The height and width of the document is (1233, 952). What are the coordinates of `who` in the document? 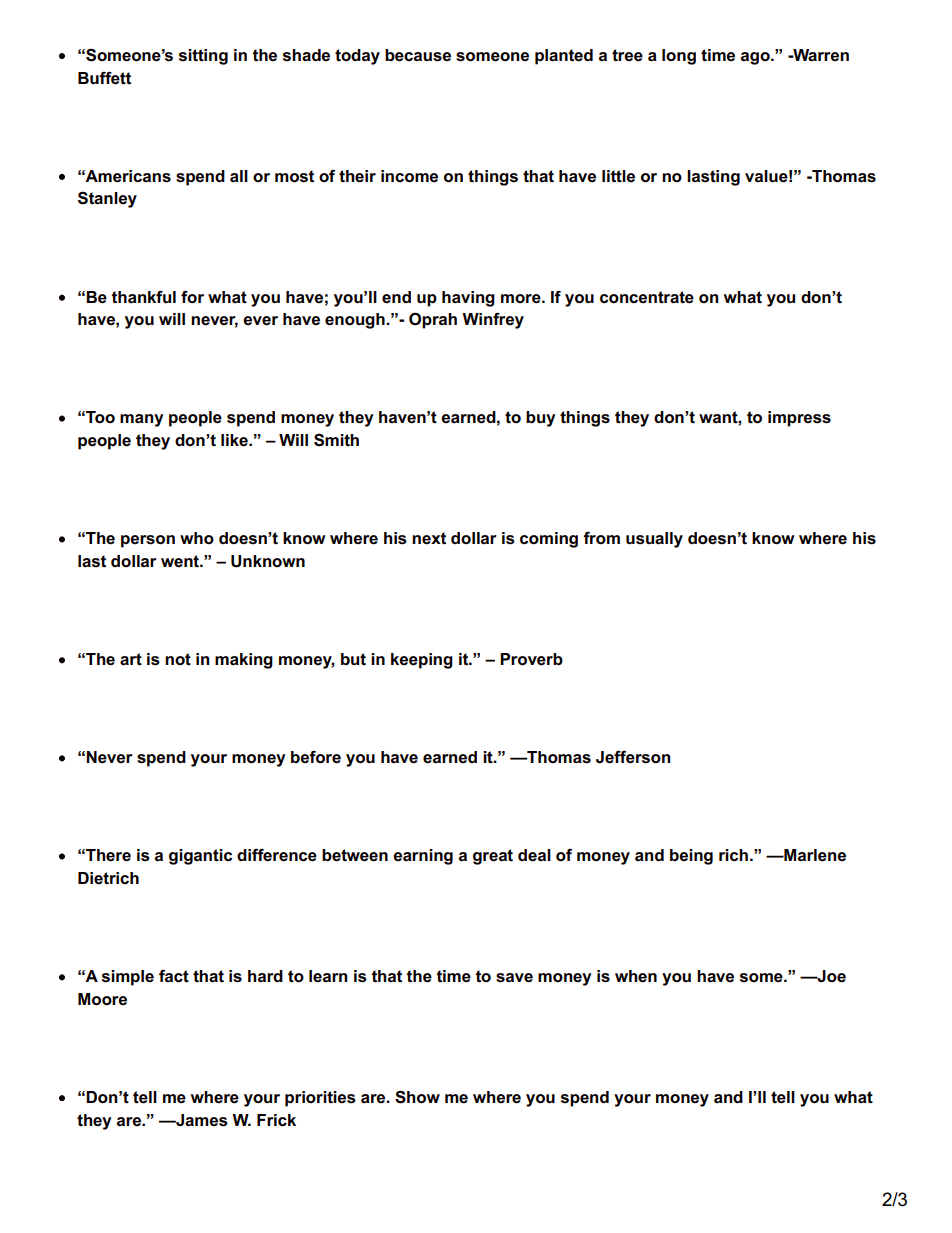 It's located at (197, 538).
